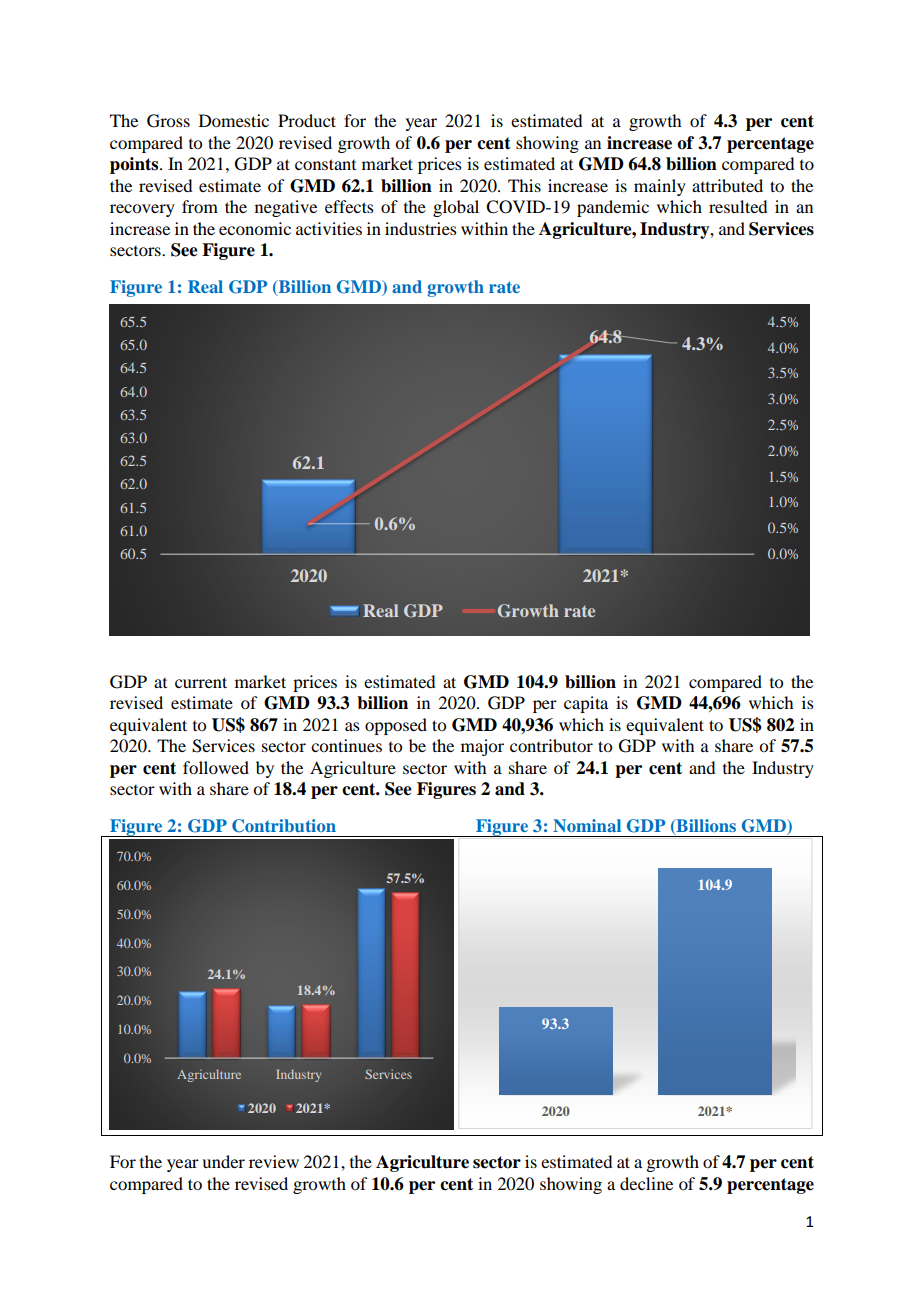 Image resolution: width=924 pixels, height=1308 pixels. What do you see at coordinates (660, 187) in the document?
I see `mainly` at bounding box center [660, 187].
